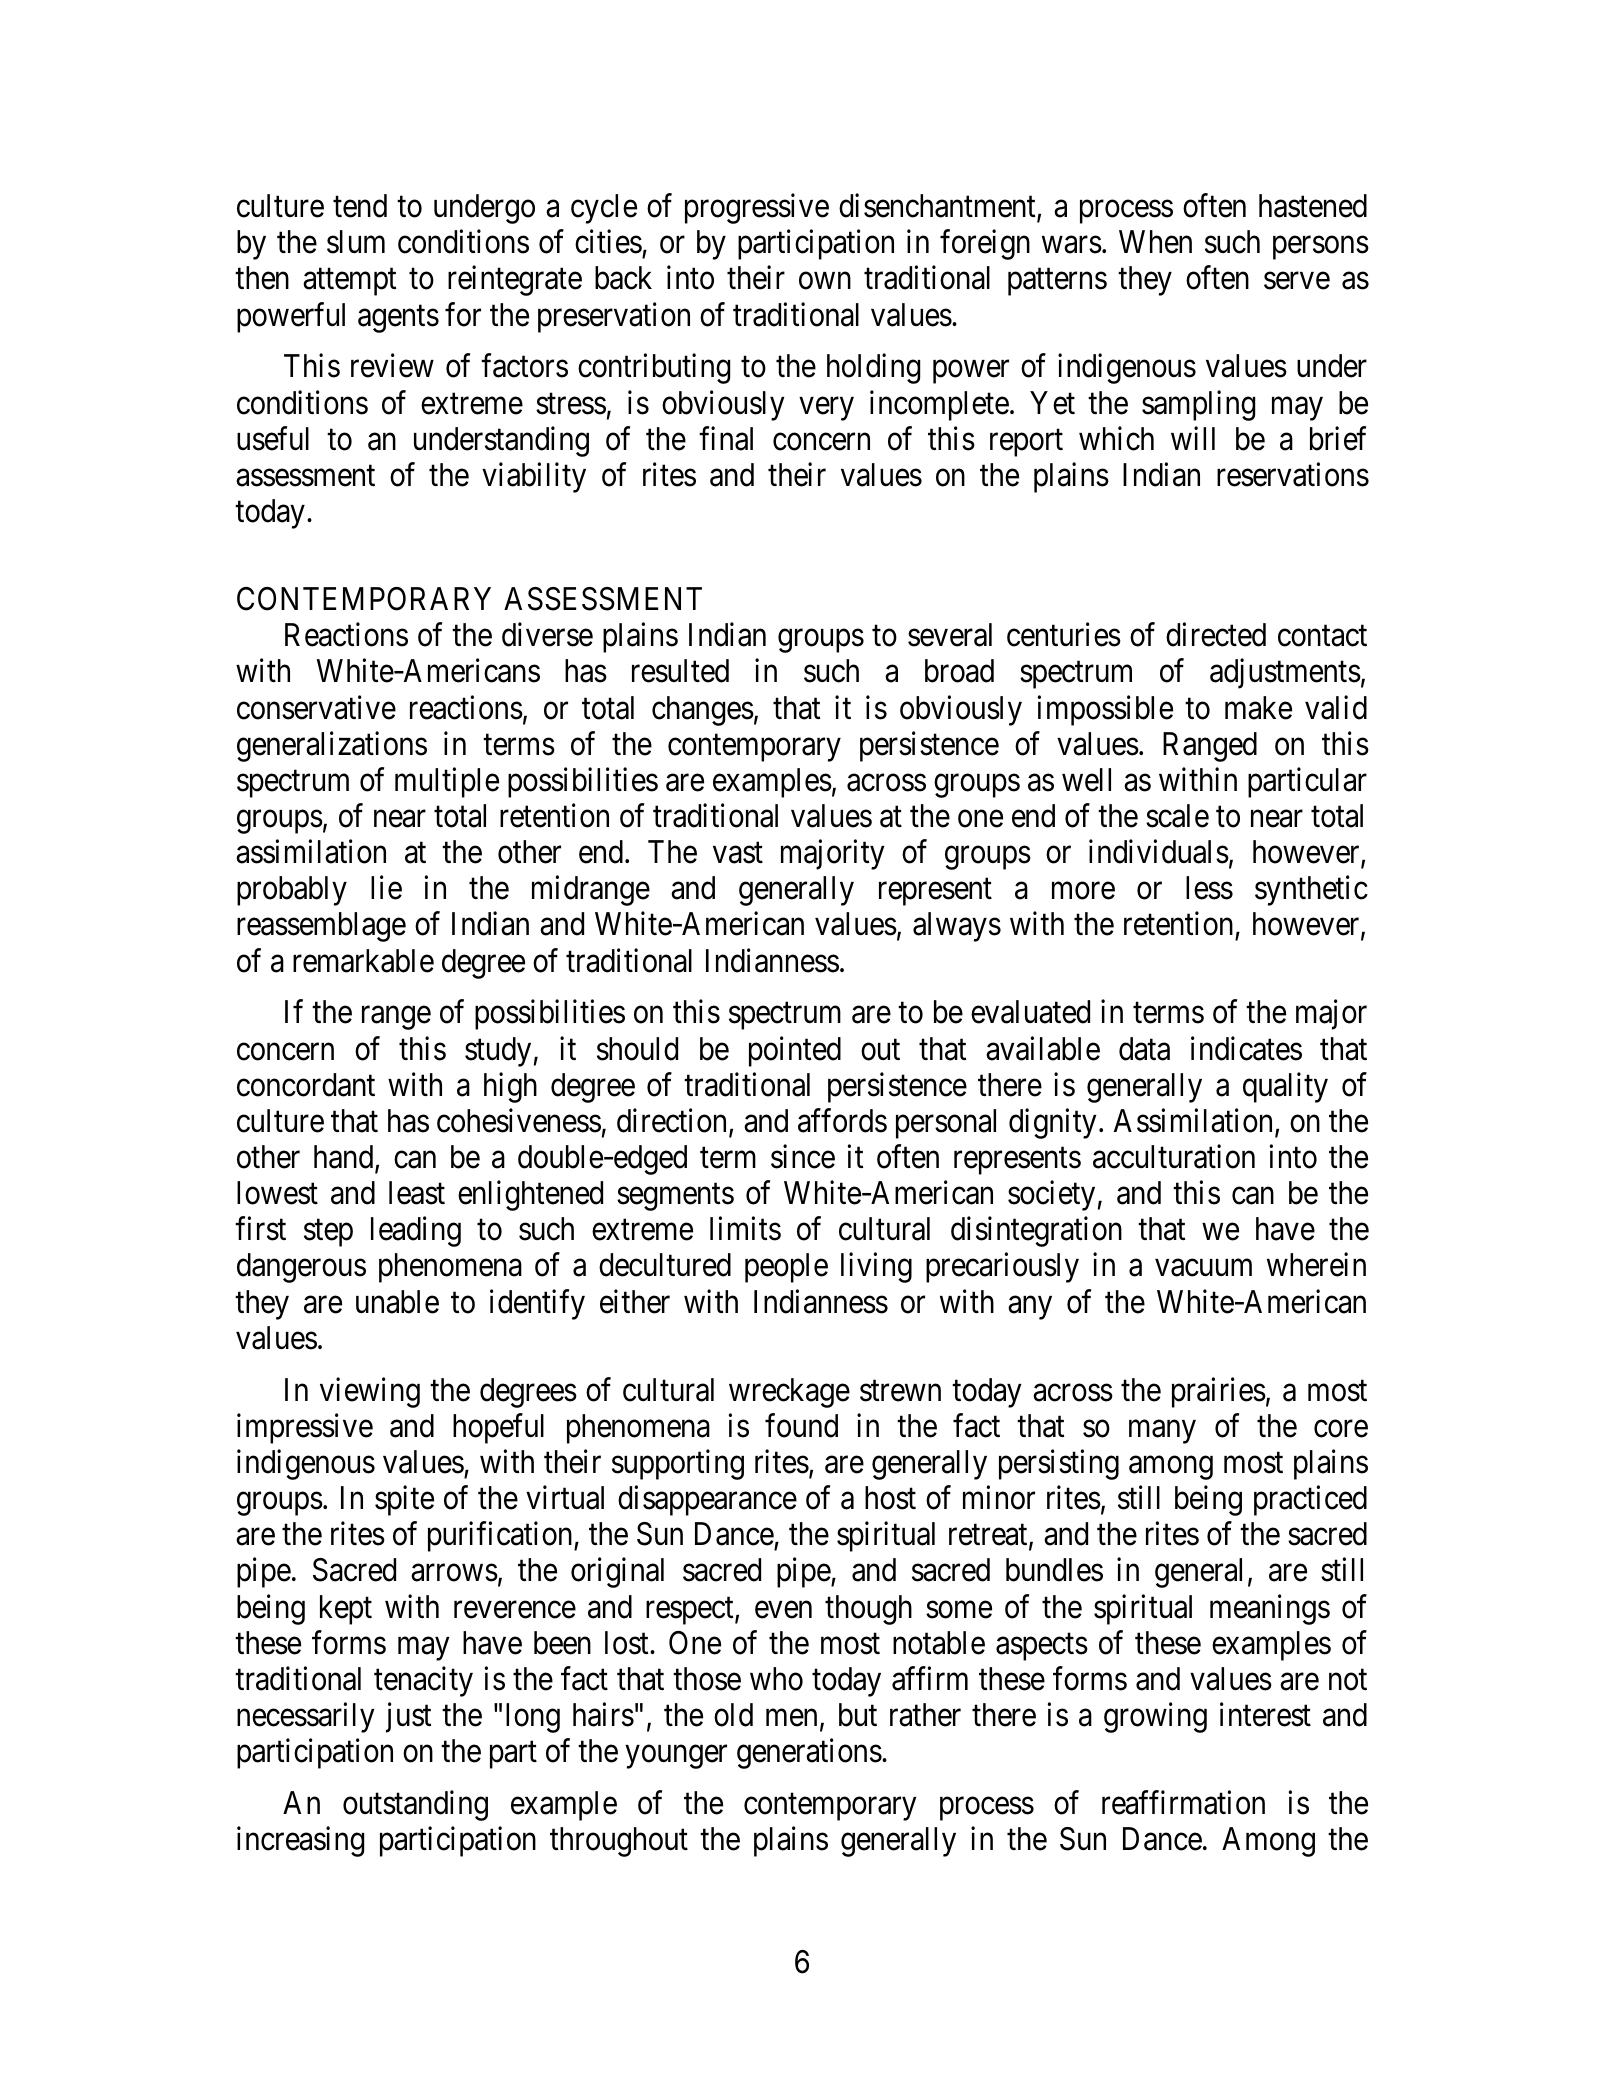  Describe the element at coordinates (1155, 1718) in the screenshot. I see `growing` at that location.
